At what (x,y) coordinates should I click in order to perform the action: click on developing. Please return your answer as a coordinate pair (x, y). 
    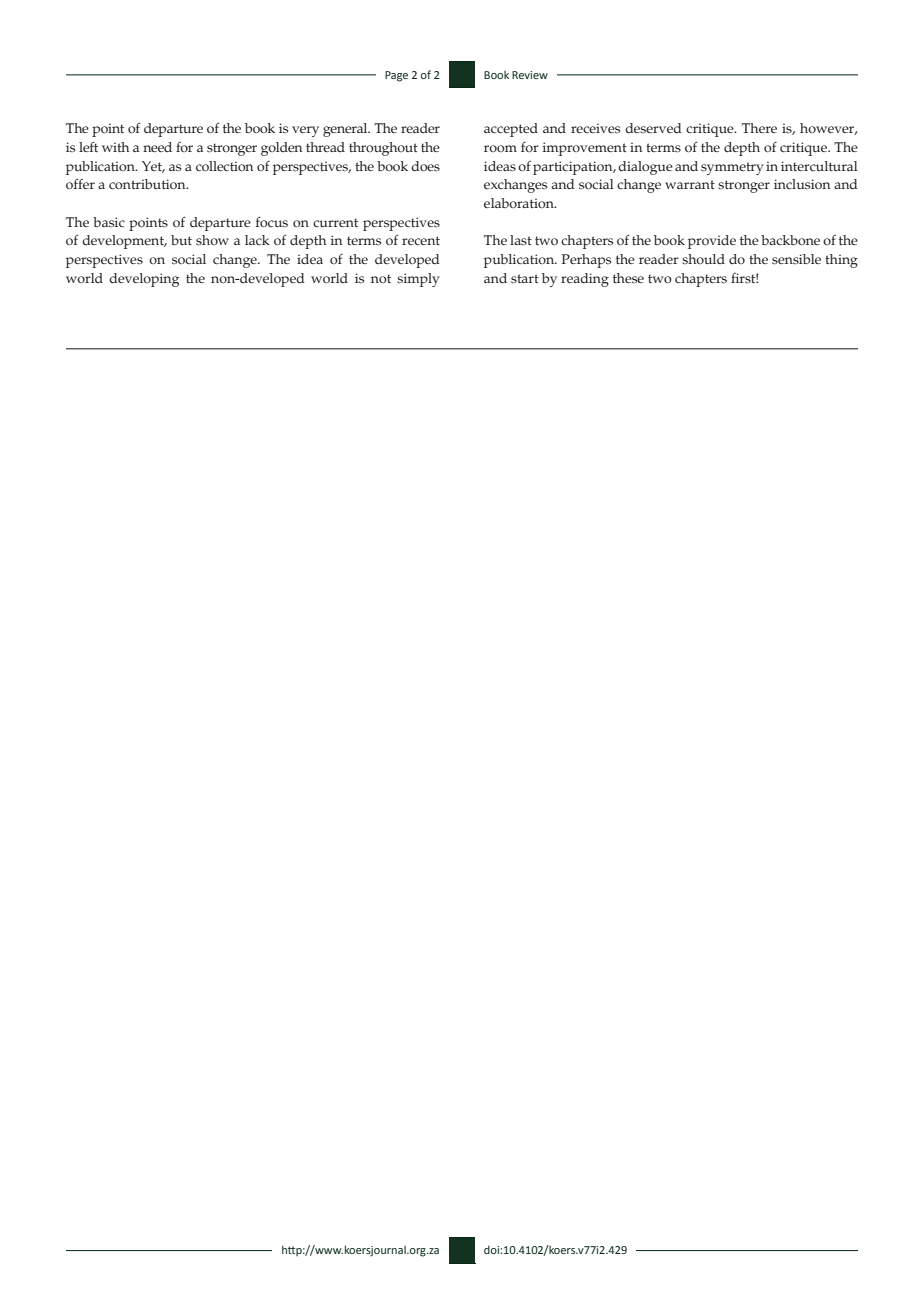
    Looking at the image, I should click on (144, 280).
